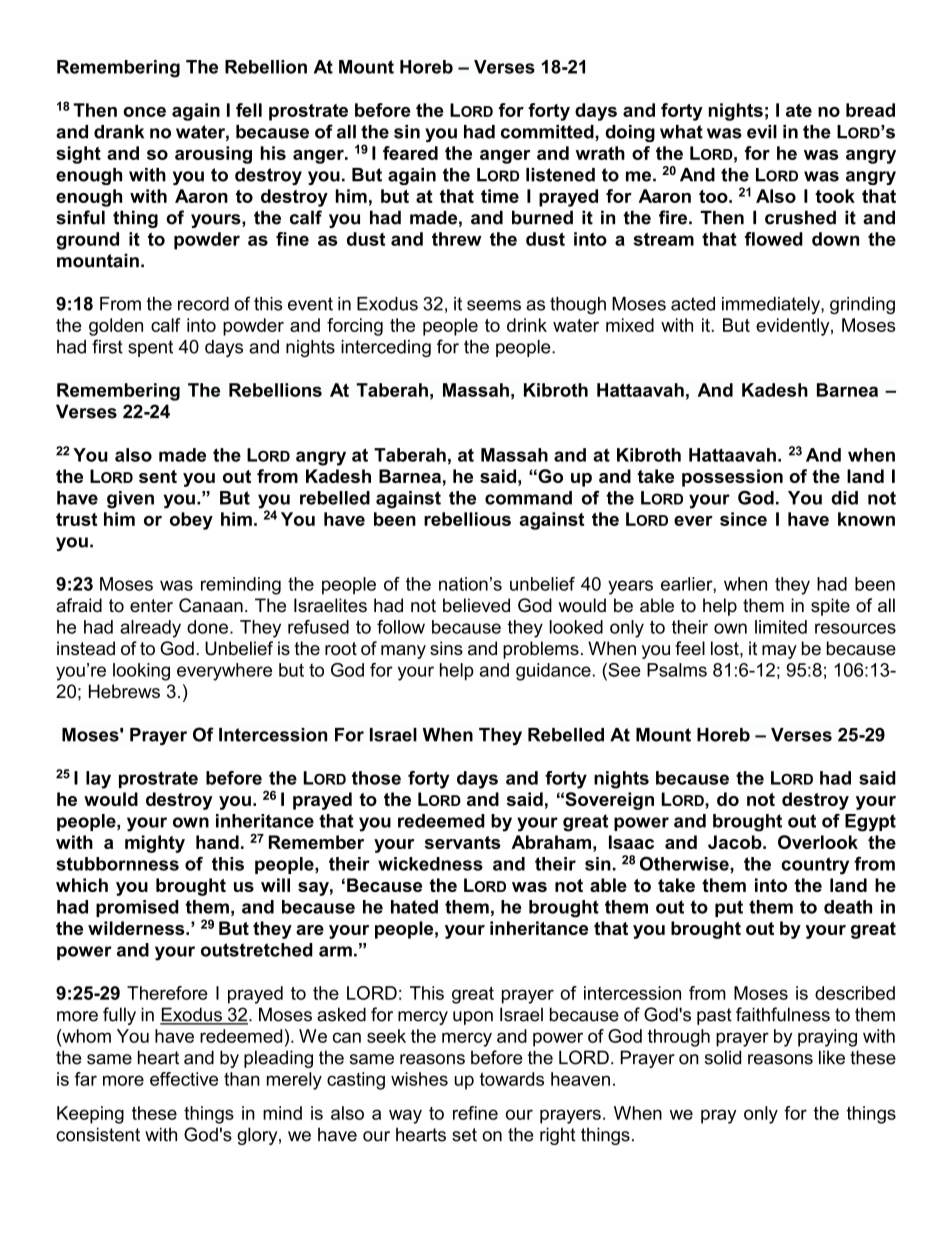 This document has width=952, height=1233. What do you see at coordinates (528, 498) in the document?
I see `command` at bounding box center [528, 498].
